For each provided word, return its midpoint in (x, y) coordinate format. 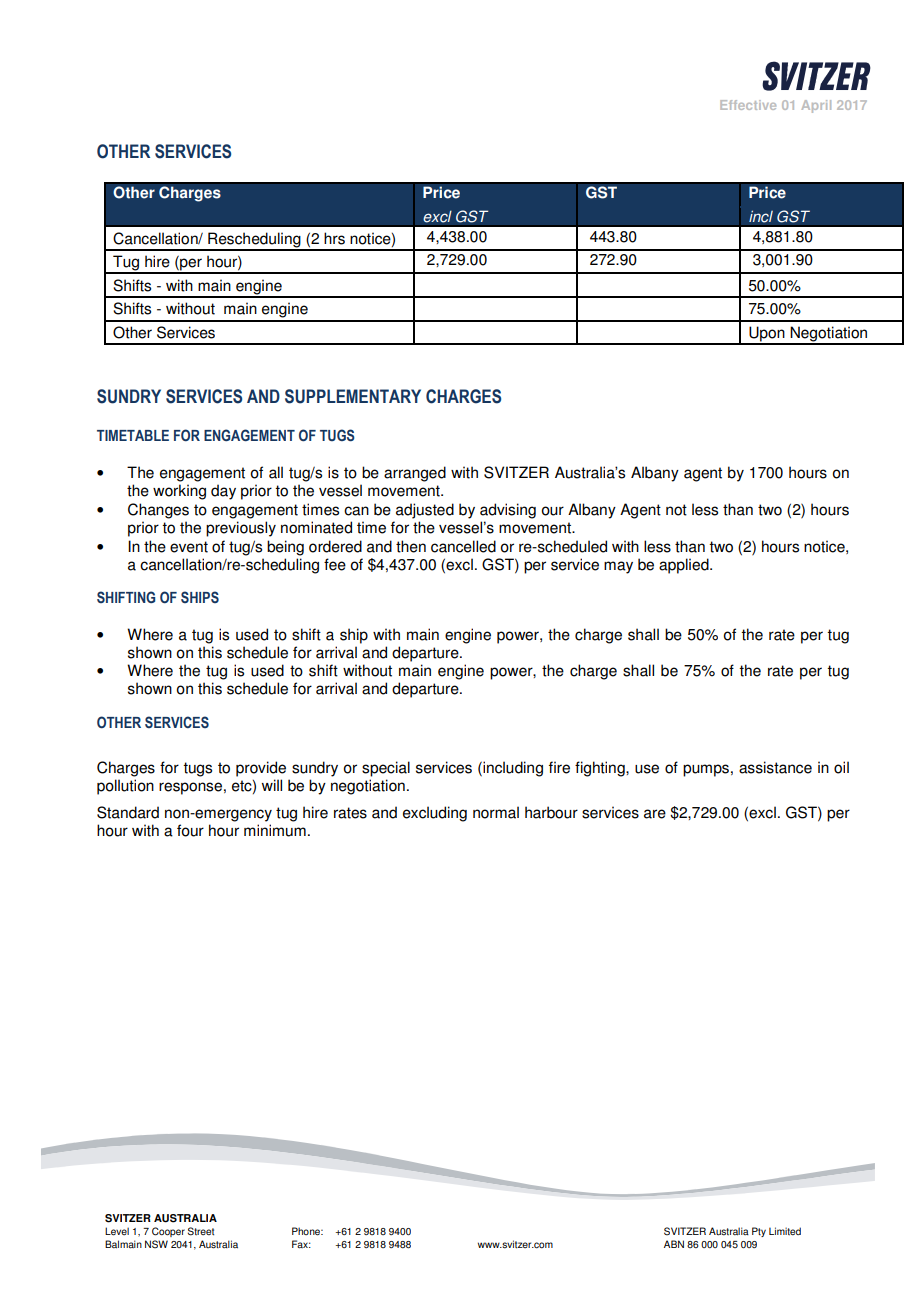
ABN (674, 1244)
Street (201, 1231)
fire (559, 767)
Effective (748, 105)
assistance (775, 767)
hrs (334, 238)
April (816, 106)
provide (261, 769)
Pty (759, 1232)
